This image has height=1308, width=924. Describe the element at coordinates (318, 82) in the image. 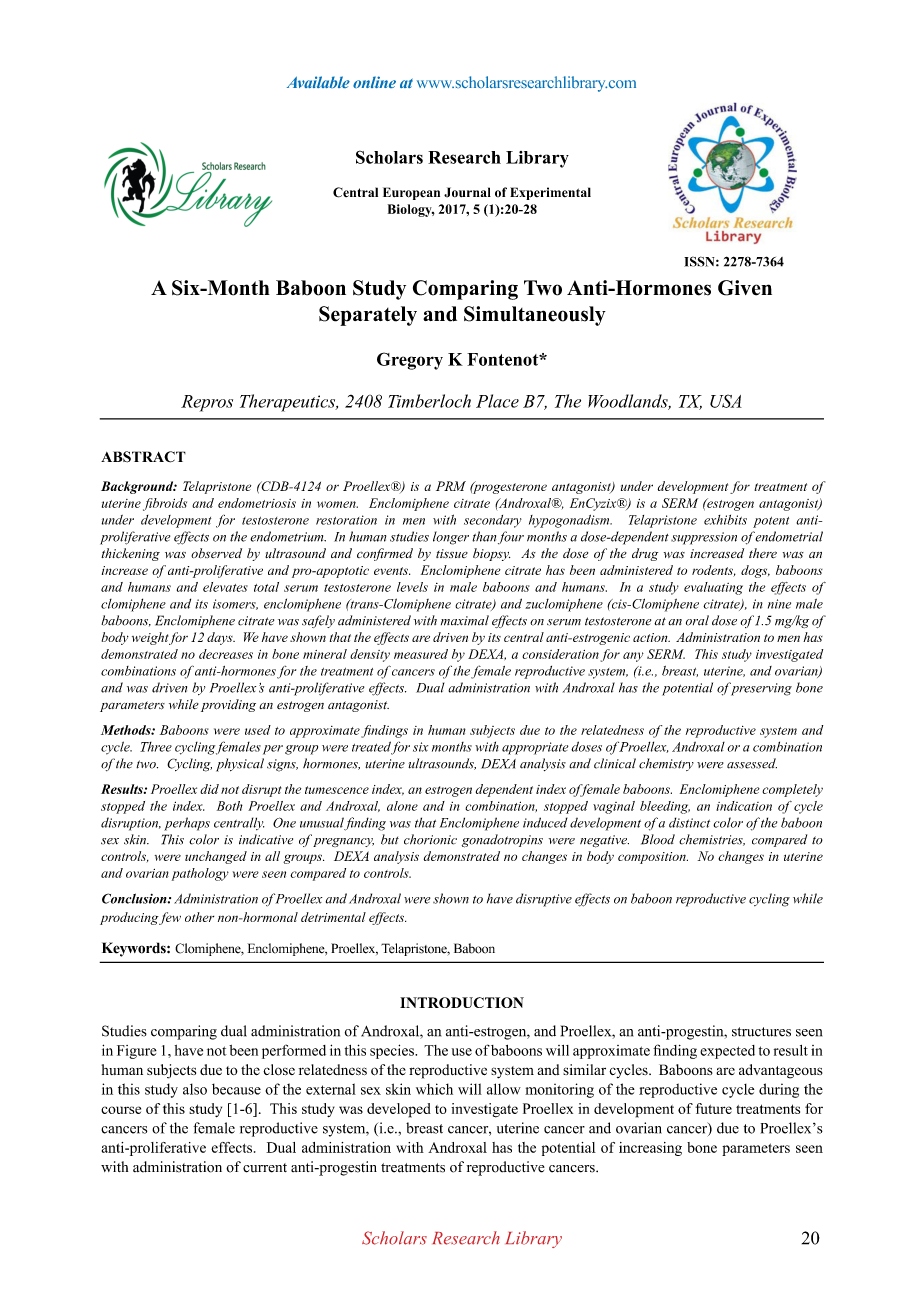

I see `Available` at that location.
